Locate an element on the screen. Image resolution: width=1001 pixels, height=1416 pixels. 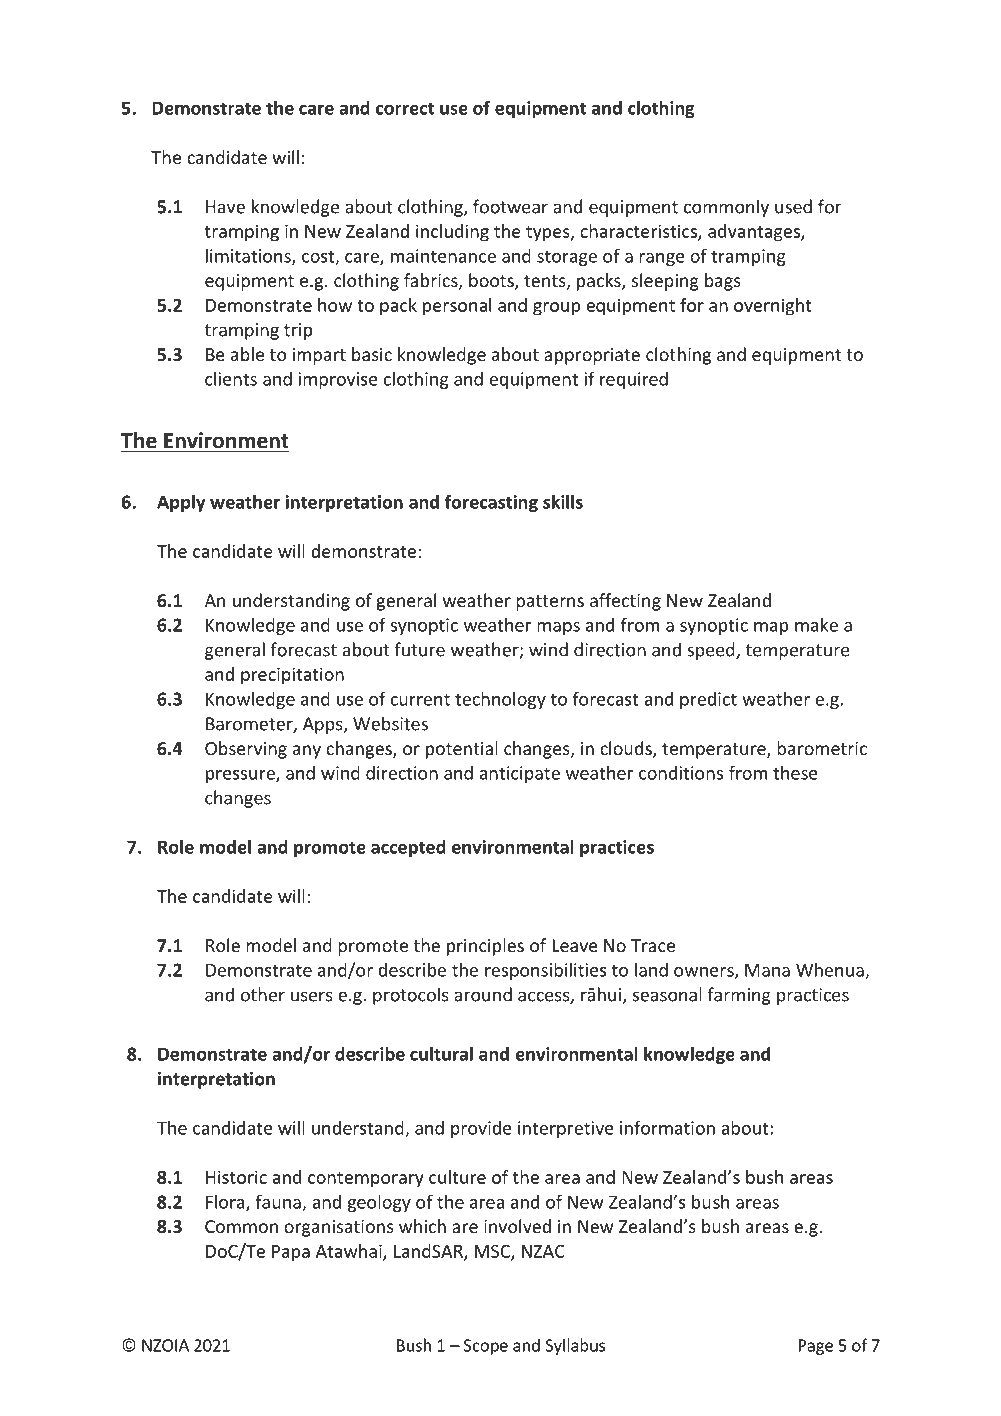
predict is located at coordinates (708, 700).
